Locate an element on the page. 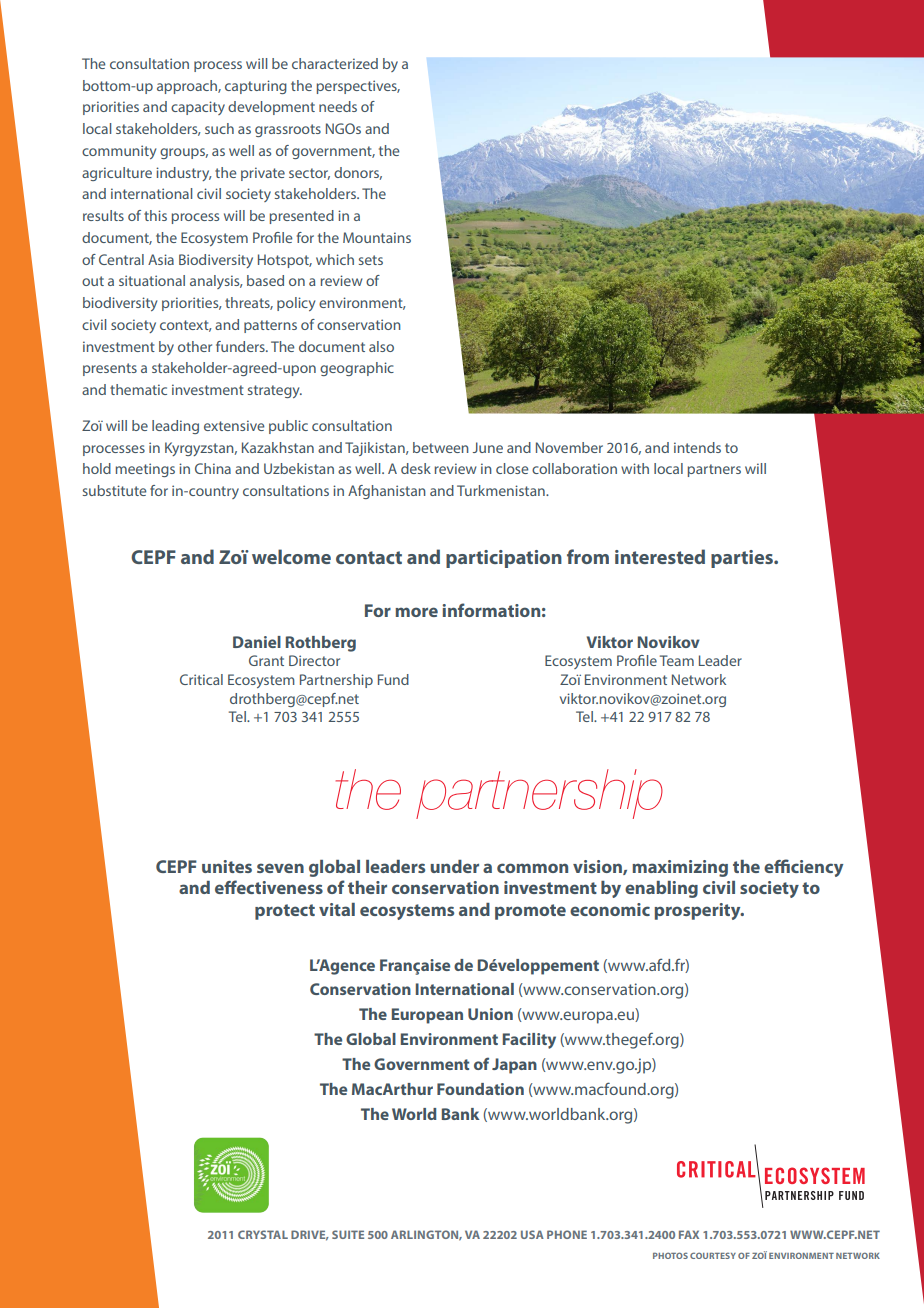 This image has height=1308, width=924. also is located at coordinates (381, 346).
